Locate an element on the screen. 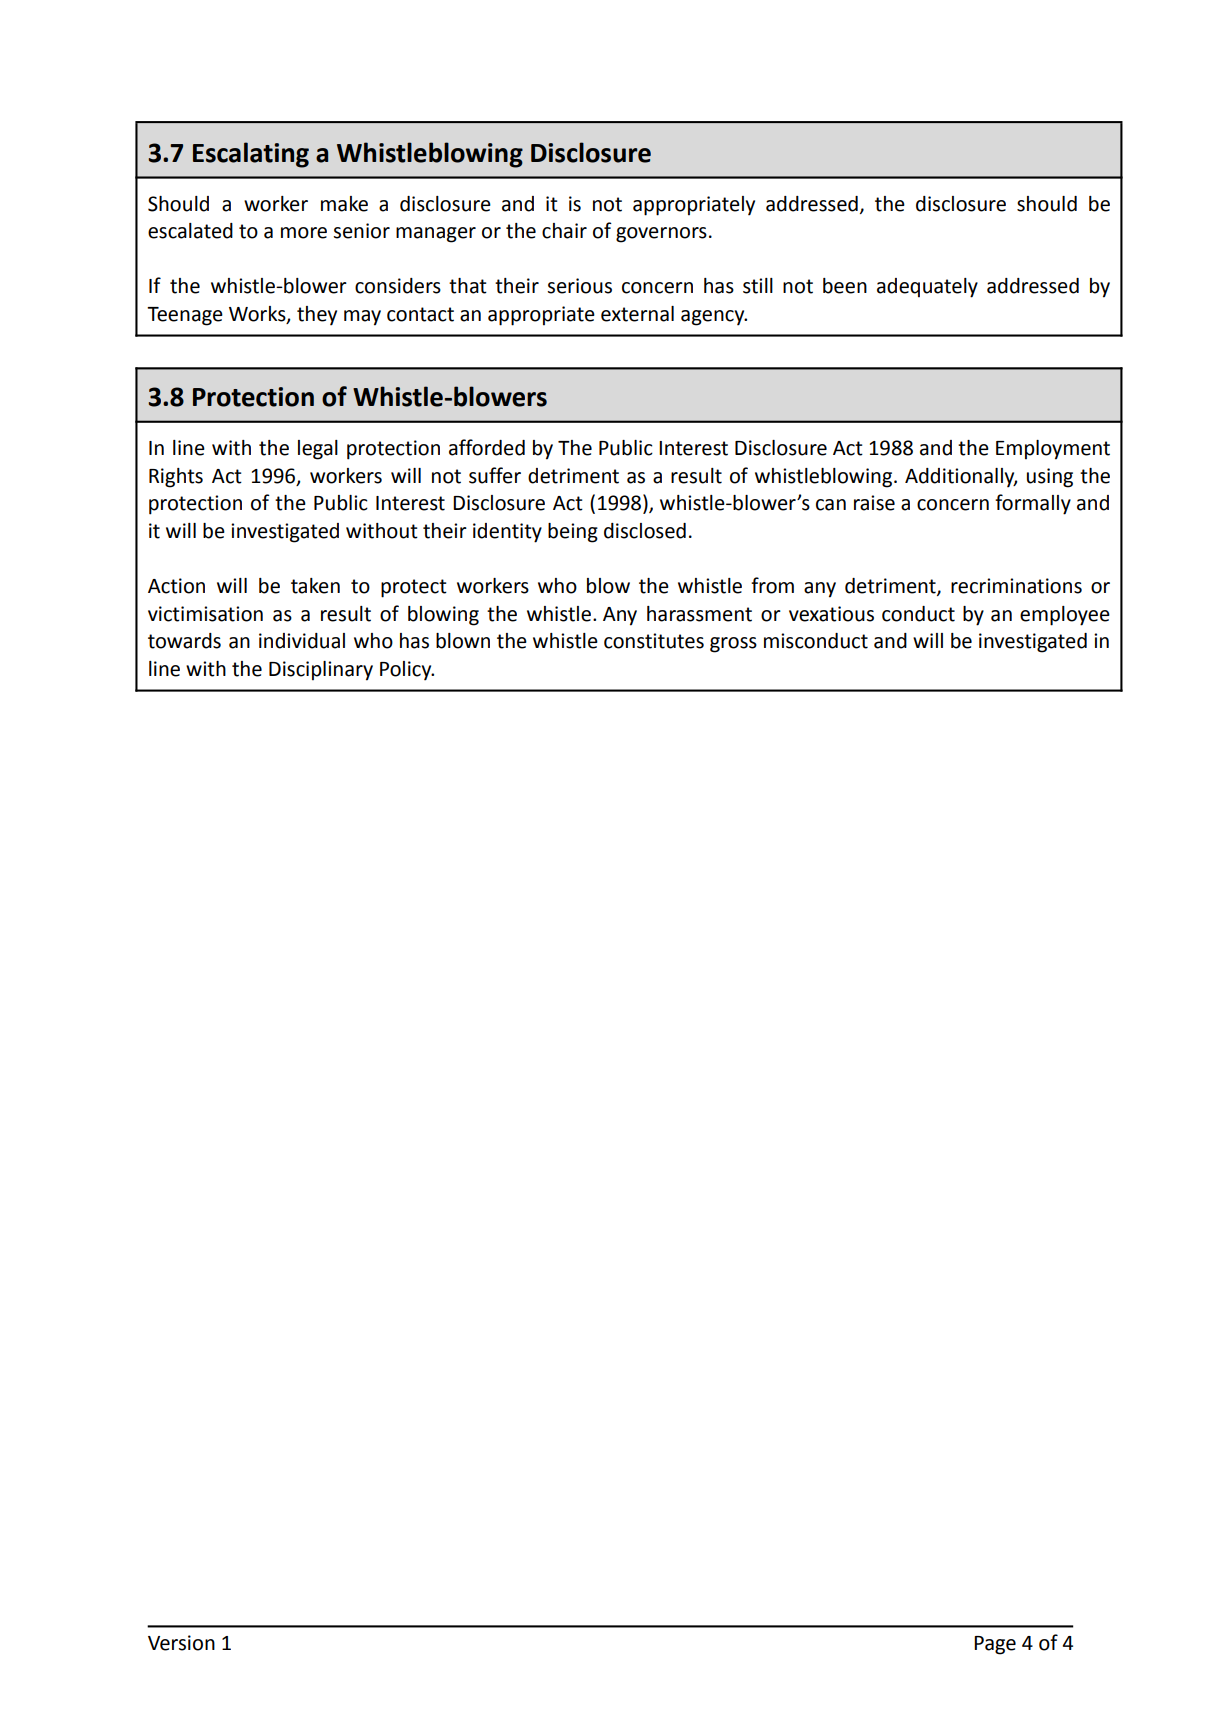 This screenshot has width=1223, height=1728. Page is located at coordinates (995, 1645).
